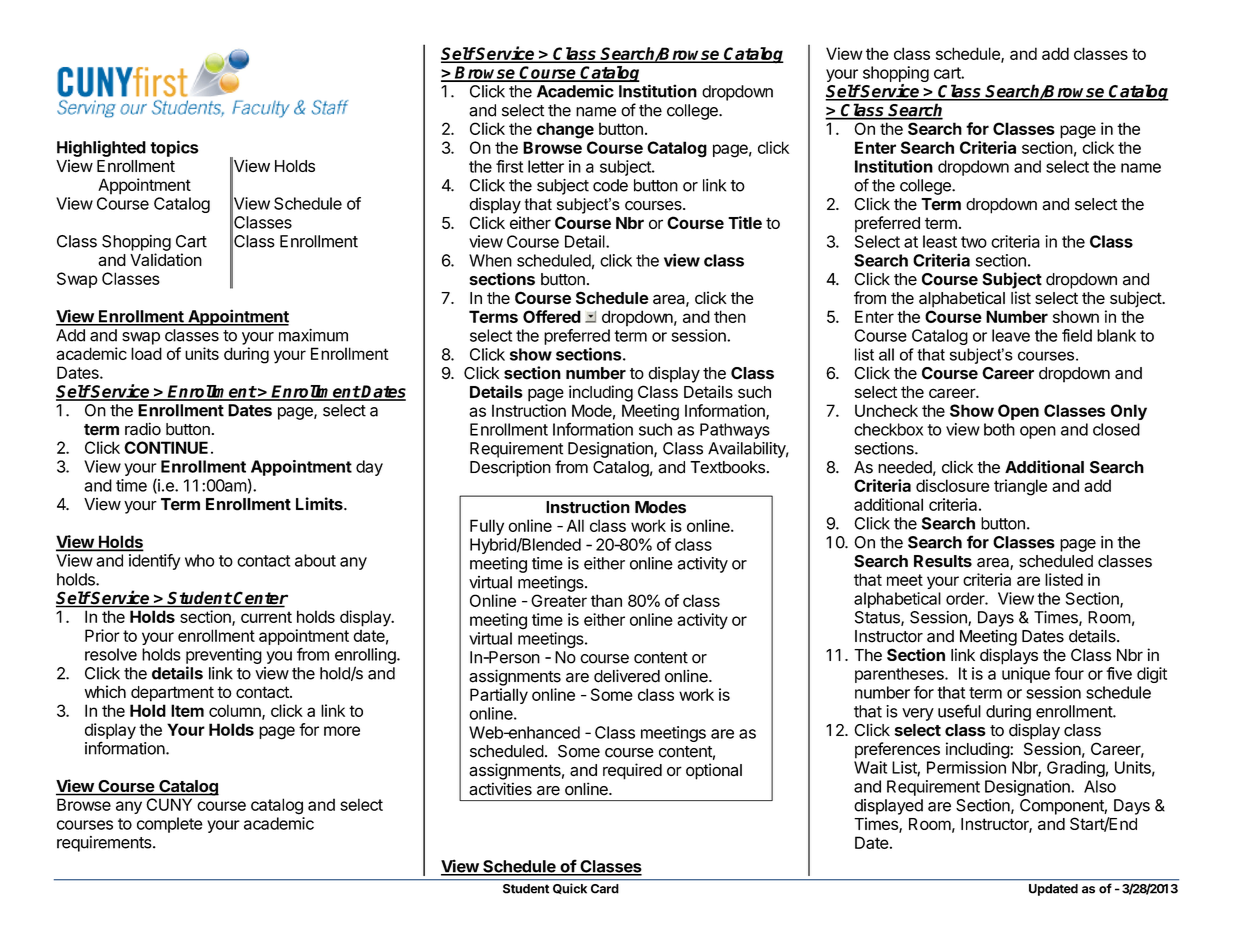 Image resolution: width=1233 pixels, height=952 pixels. What do you see at coordinates (974, 242) in the screenshot?
I see `two` at bounding box center [974, 242].
